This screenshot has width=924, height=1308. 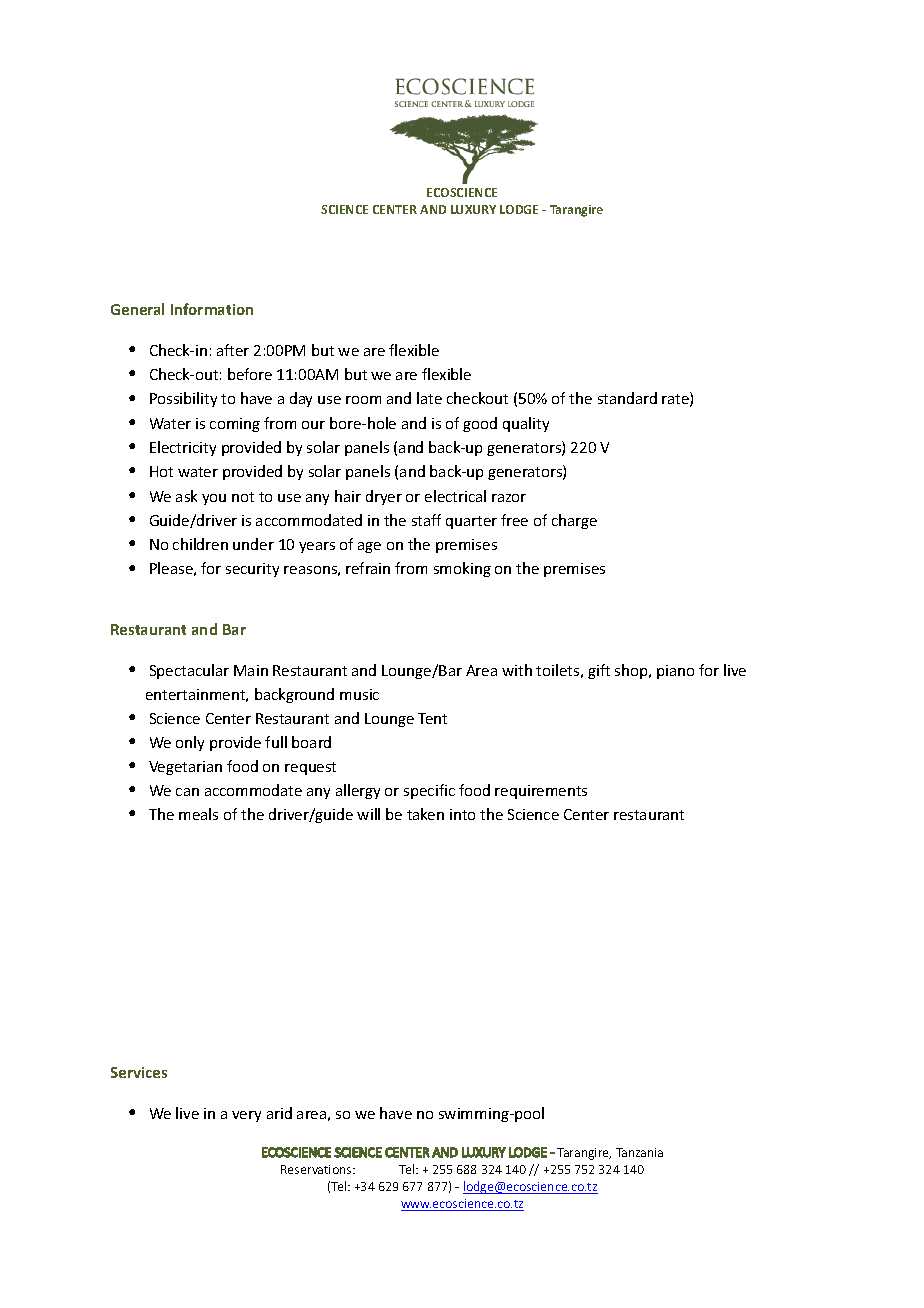 What do you see at coordinates (574, 521) in the screenshot?
I see `charge` at bounding box center [574, 521].
